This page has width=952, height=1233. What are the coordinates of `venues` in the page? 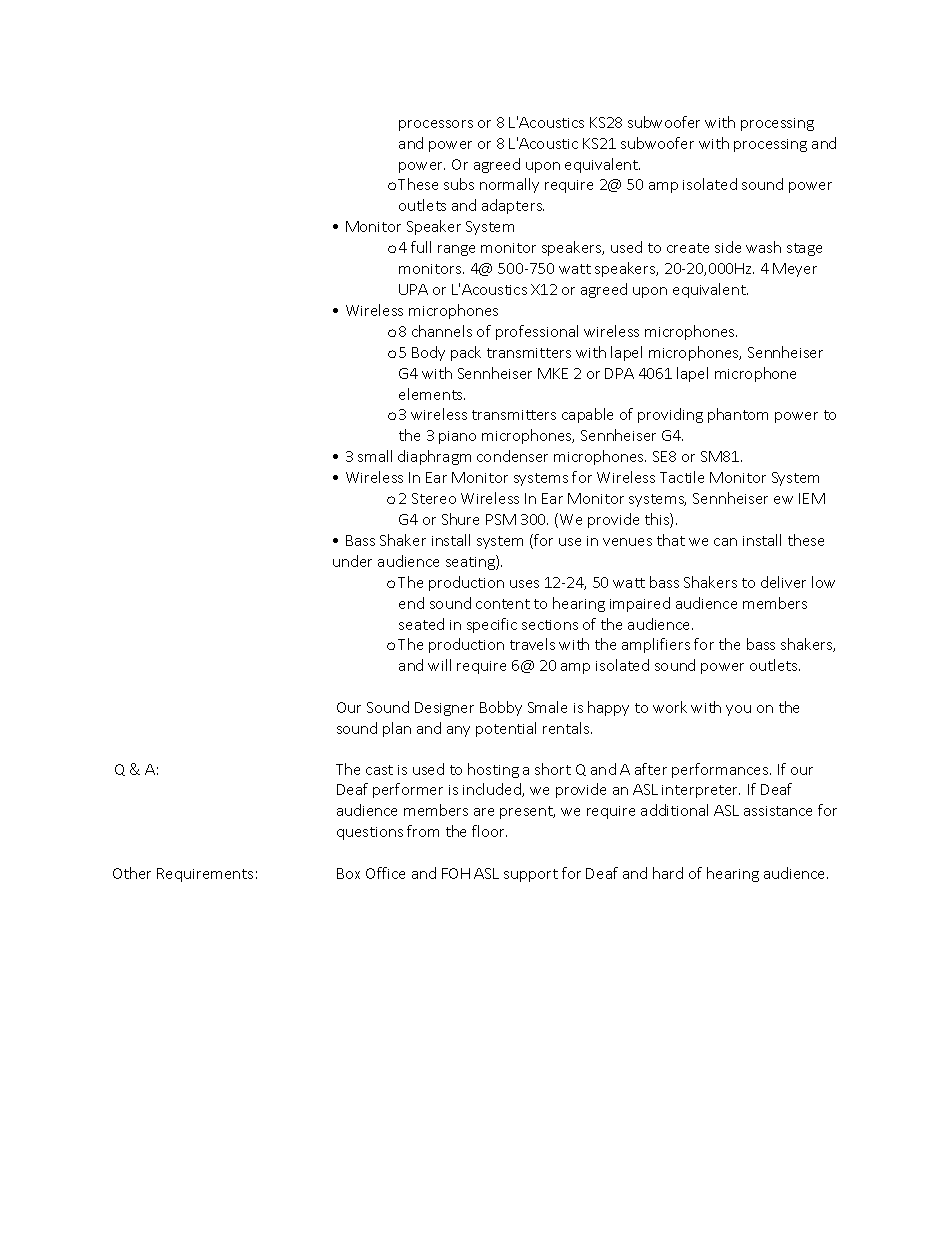 It's located at (627, 542).
